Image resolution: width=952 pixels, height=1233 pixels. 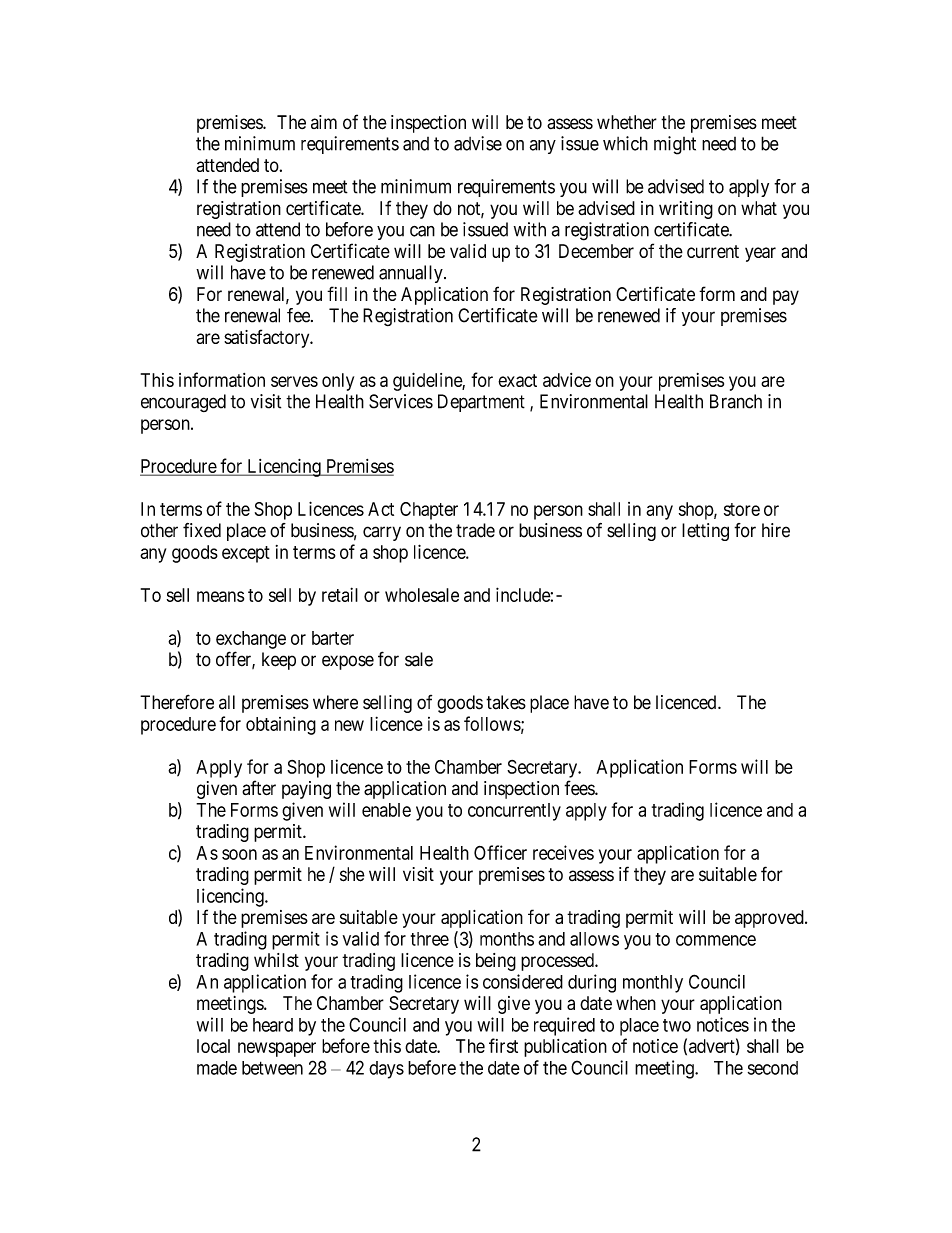 What do you see at coordinates (213, 1046) in the document?
I see `local` at bounding box center [213, 1046].
